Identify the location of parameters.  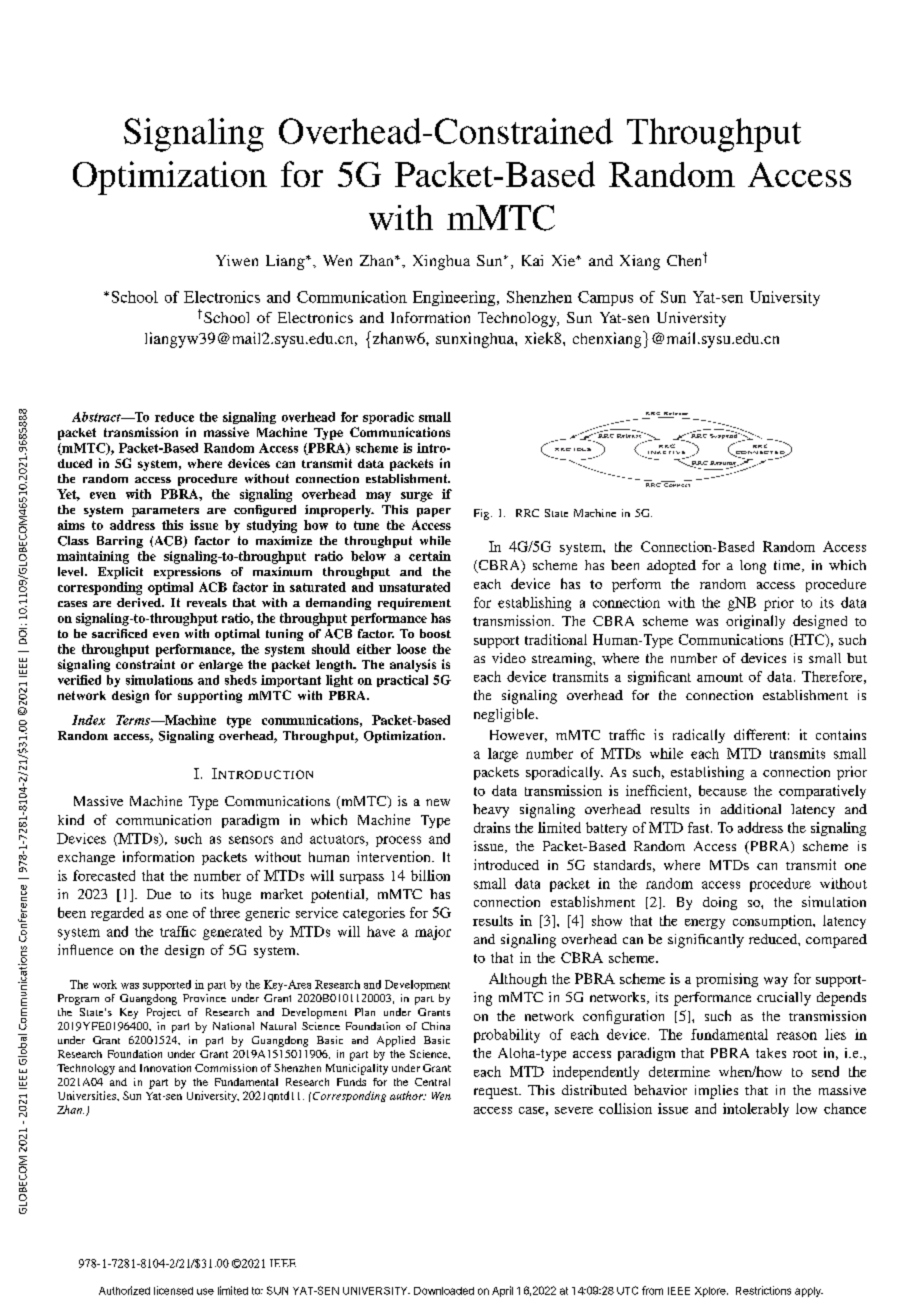
(165, 511).
